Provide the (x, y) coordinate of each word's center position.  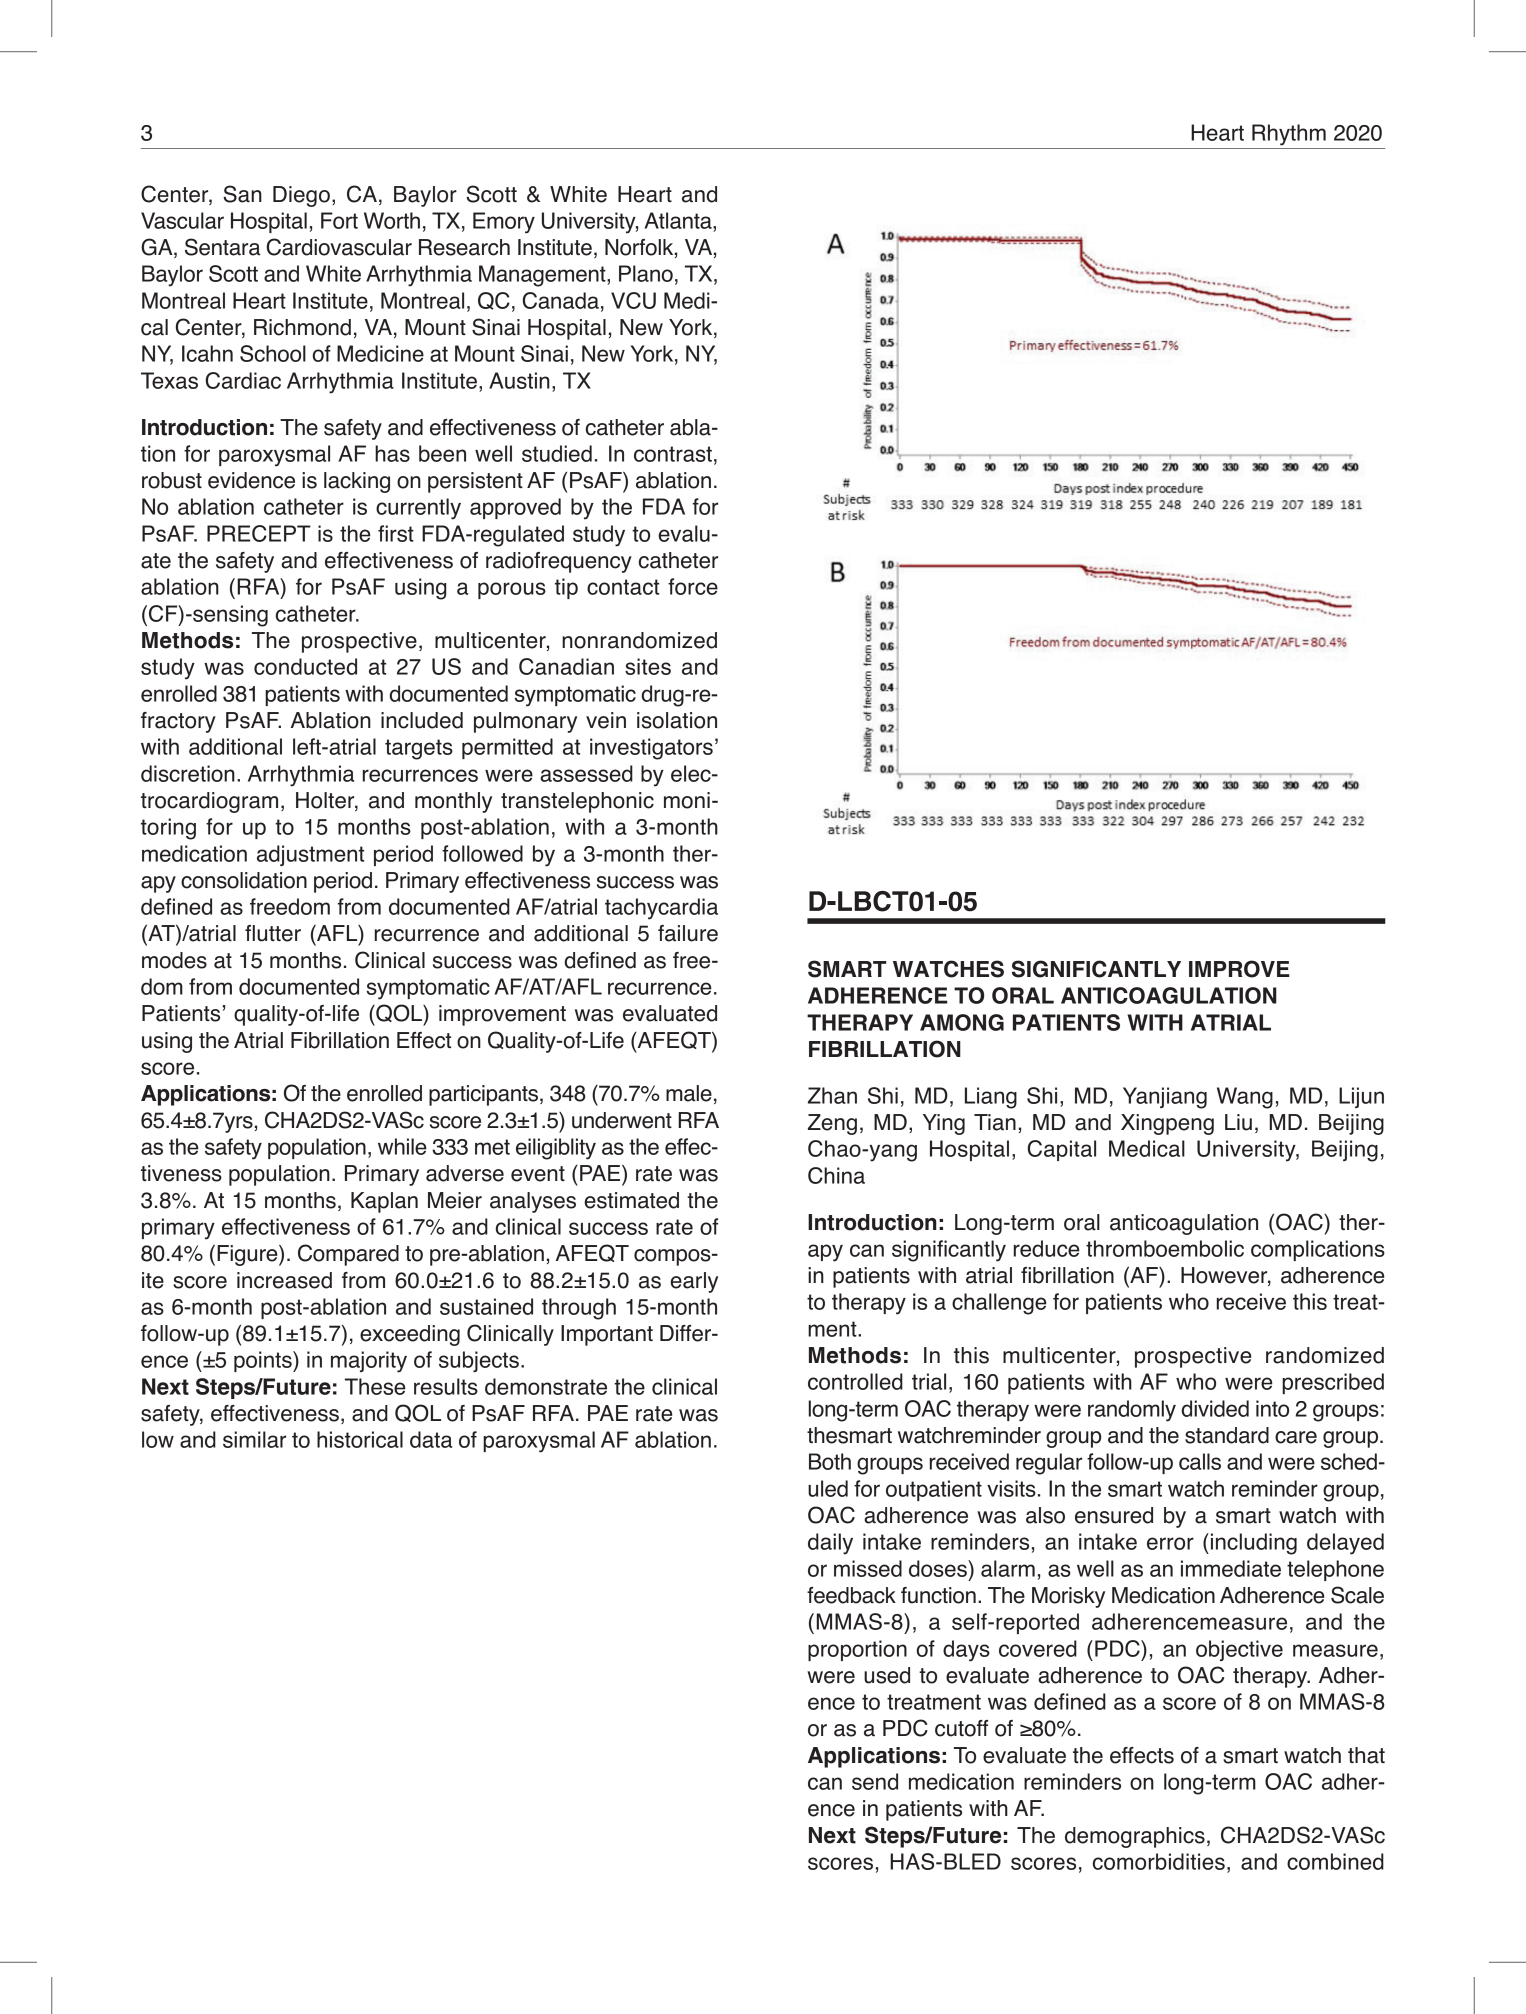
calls (1200, 1461)
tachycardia (661, 909)
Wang (1245, 1098)
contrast (673, 454)
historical (360, 1439)
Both (830, 1461)
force (693, 586)
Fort (339, 220)
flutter (273, 933)
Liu (1238, 1122)
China (836, 1175)
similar (254, 1439)
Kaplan (384, 1202)
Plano (646, 273)
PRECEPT (259, 533)
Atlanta (679, 220)
